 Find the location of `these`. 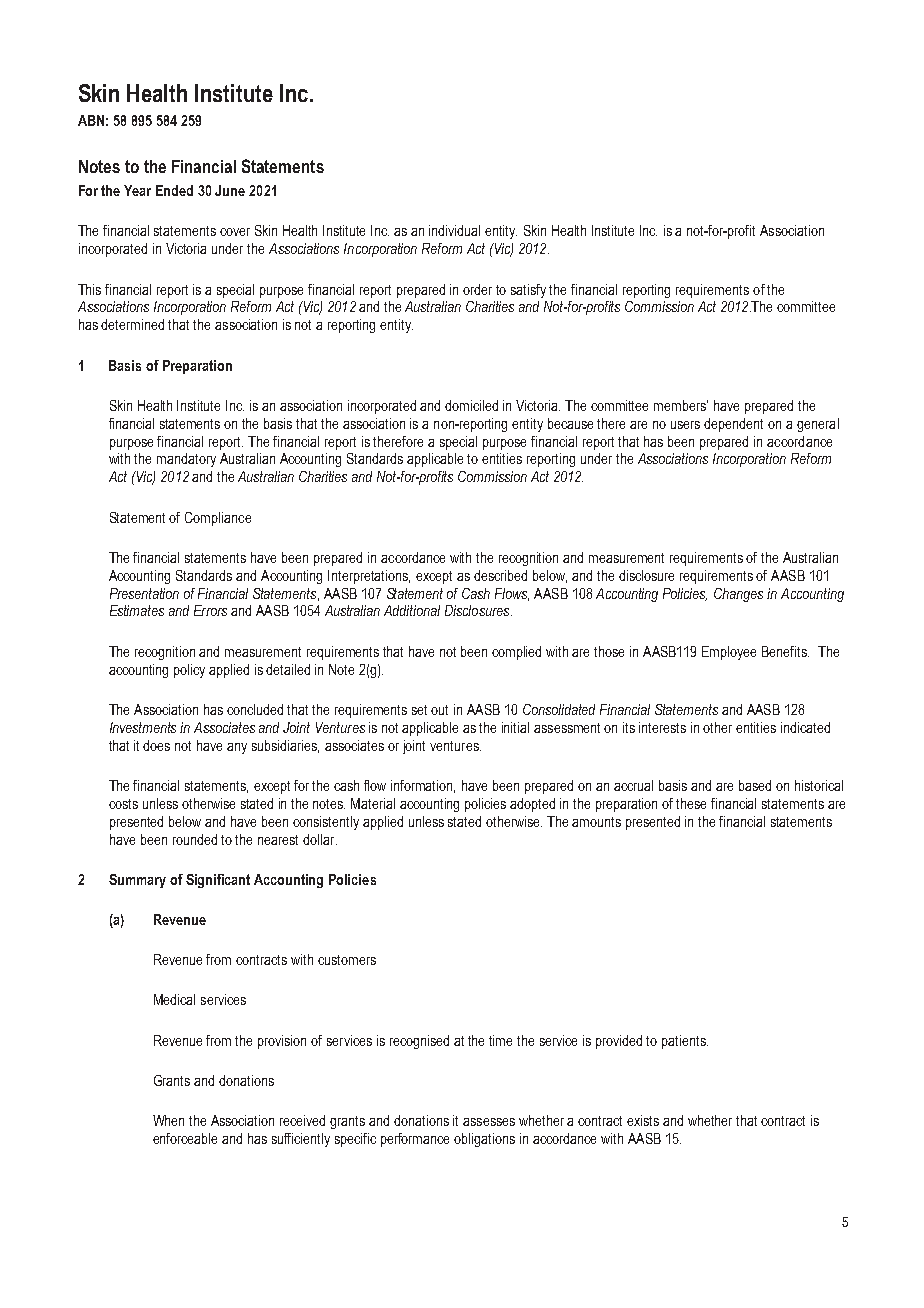

these is located at coordinates (691, 803).
